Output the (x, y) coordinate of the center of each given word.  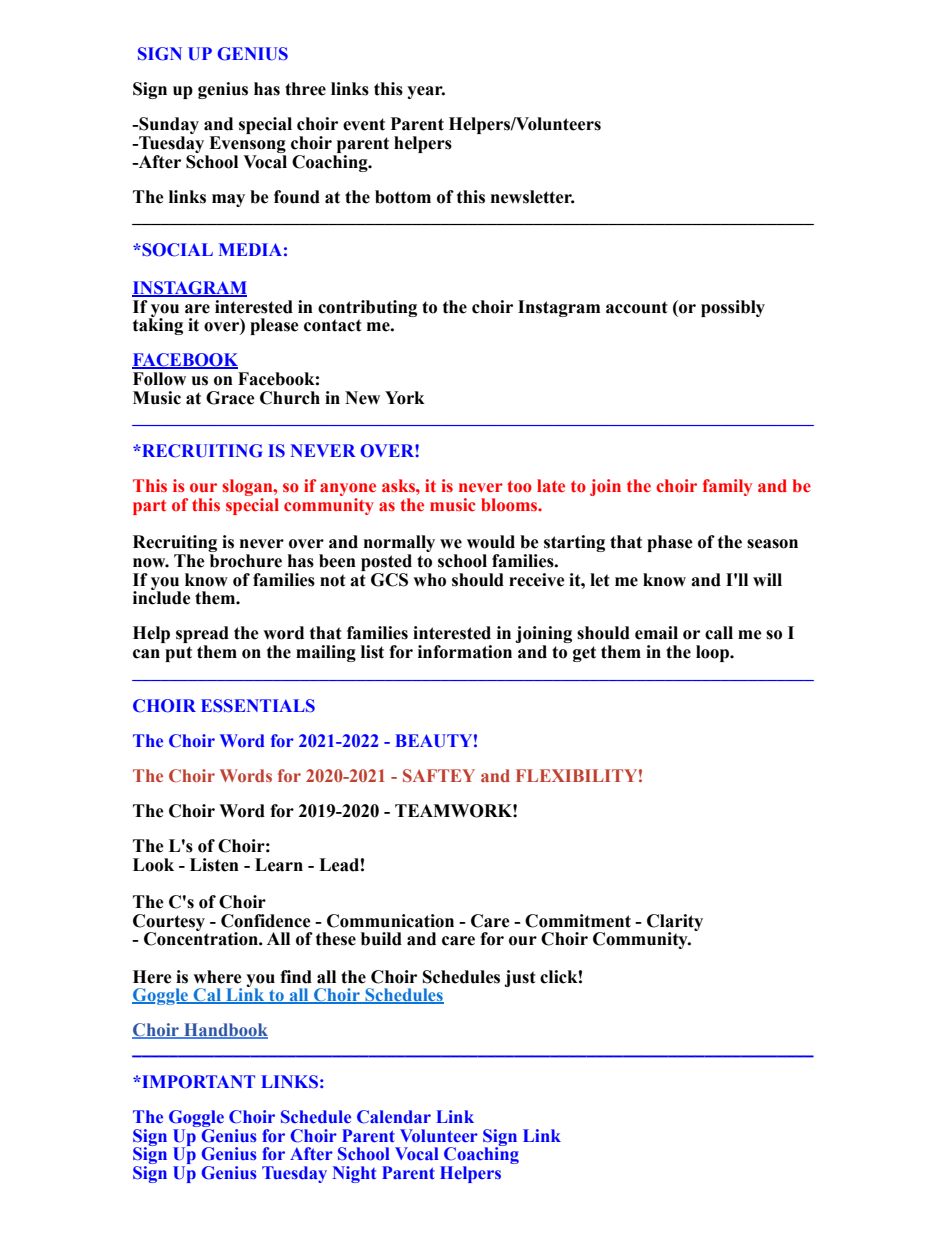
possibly (733, 308)
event (364, 124)
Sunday (168, 127)
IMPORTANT (197, 1082)
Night (354, 1174)
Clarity (675, 923)
